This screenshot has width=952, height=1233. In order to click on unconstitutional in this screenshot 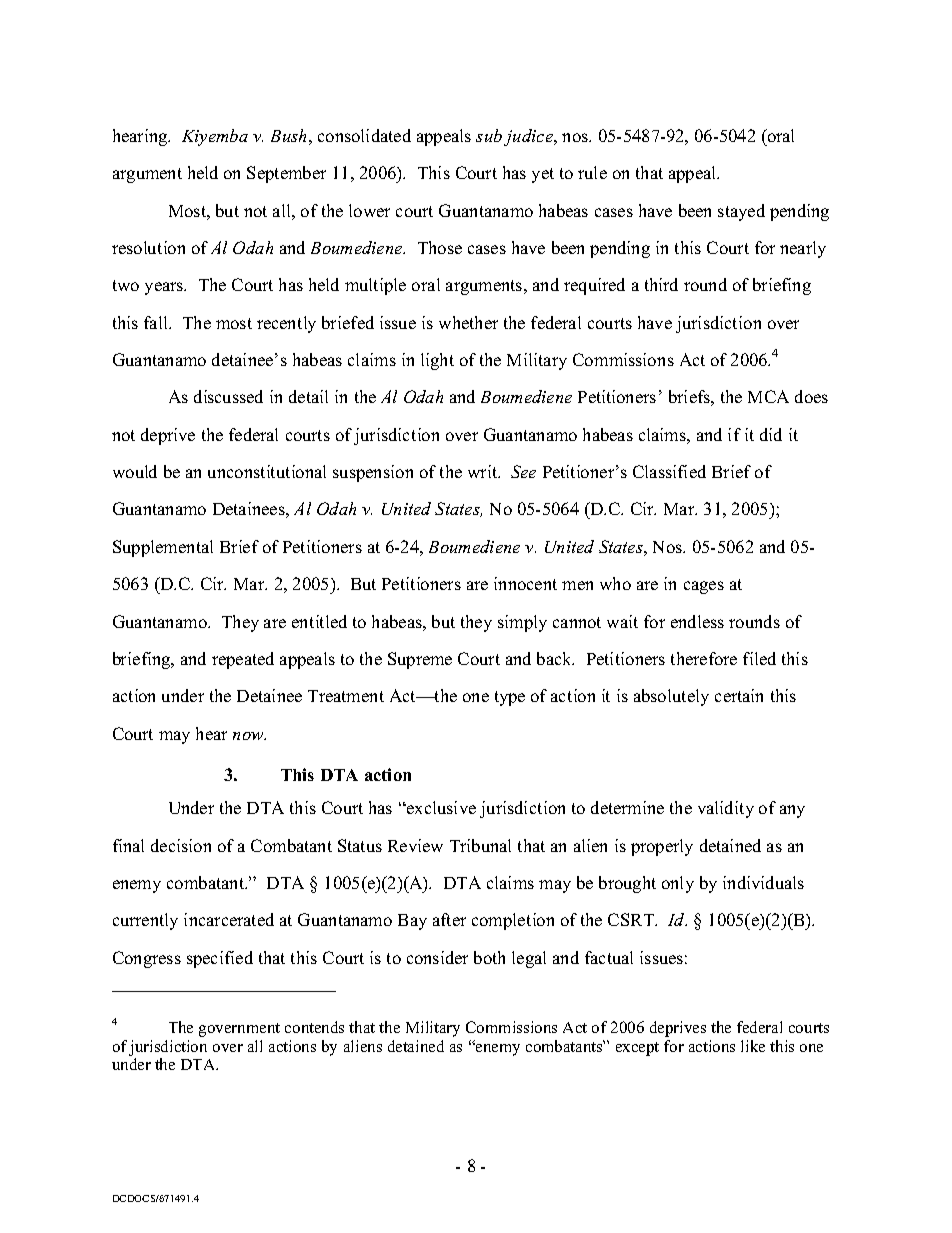, I will do `click(267, 471)`.
